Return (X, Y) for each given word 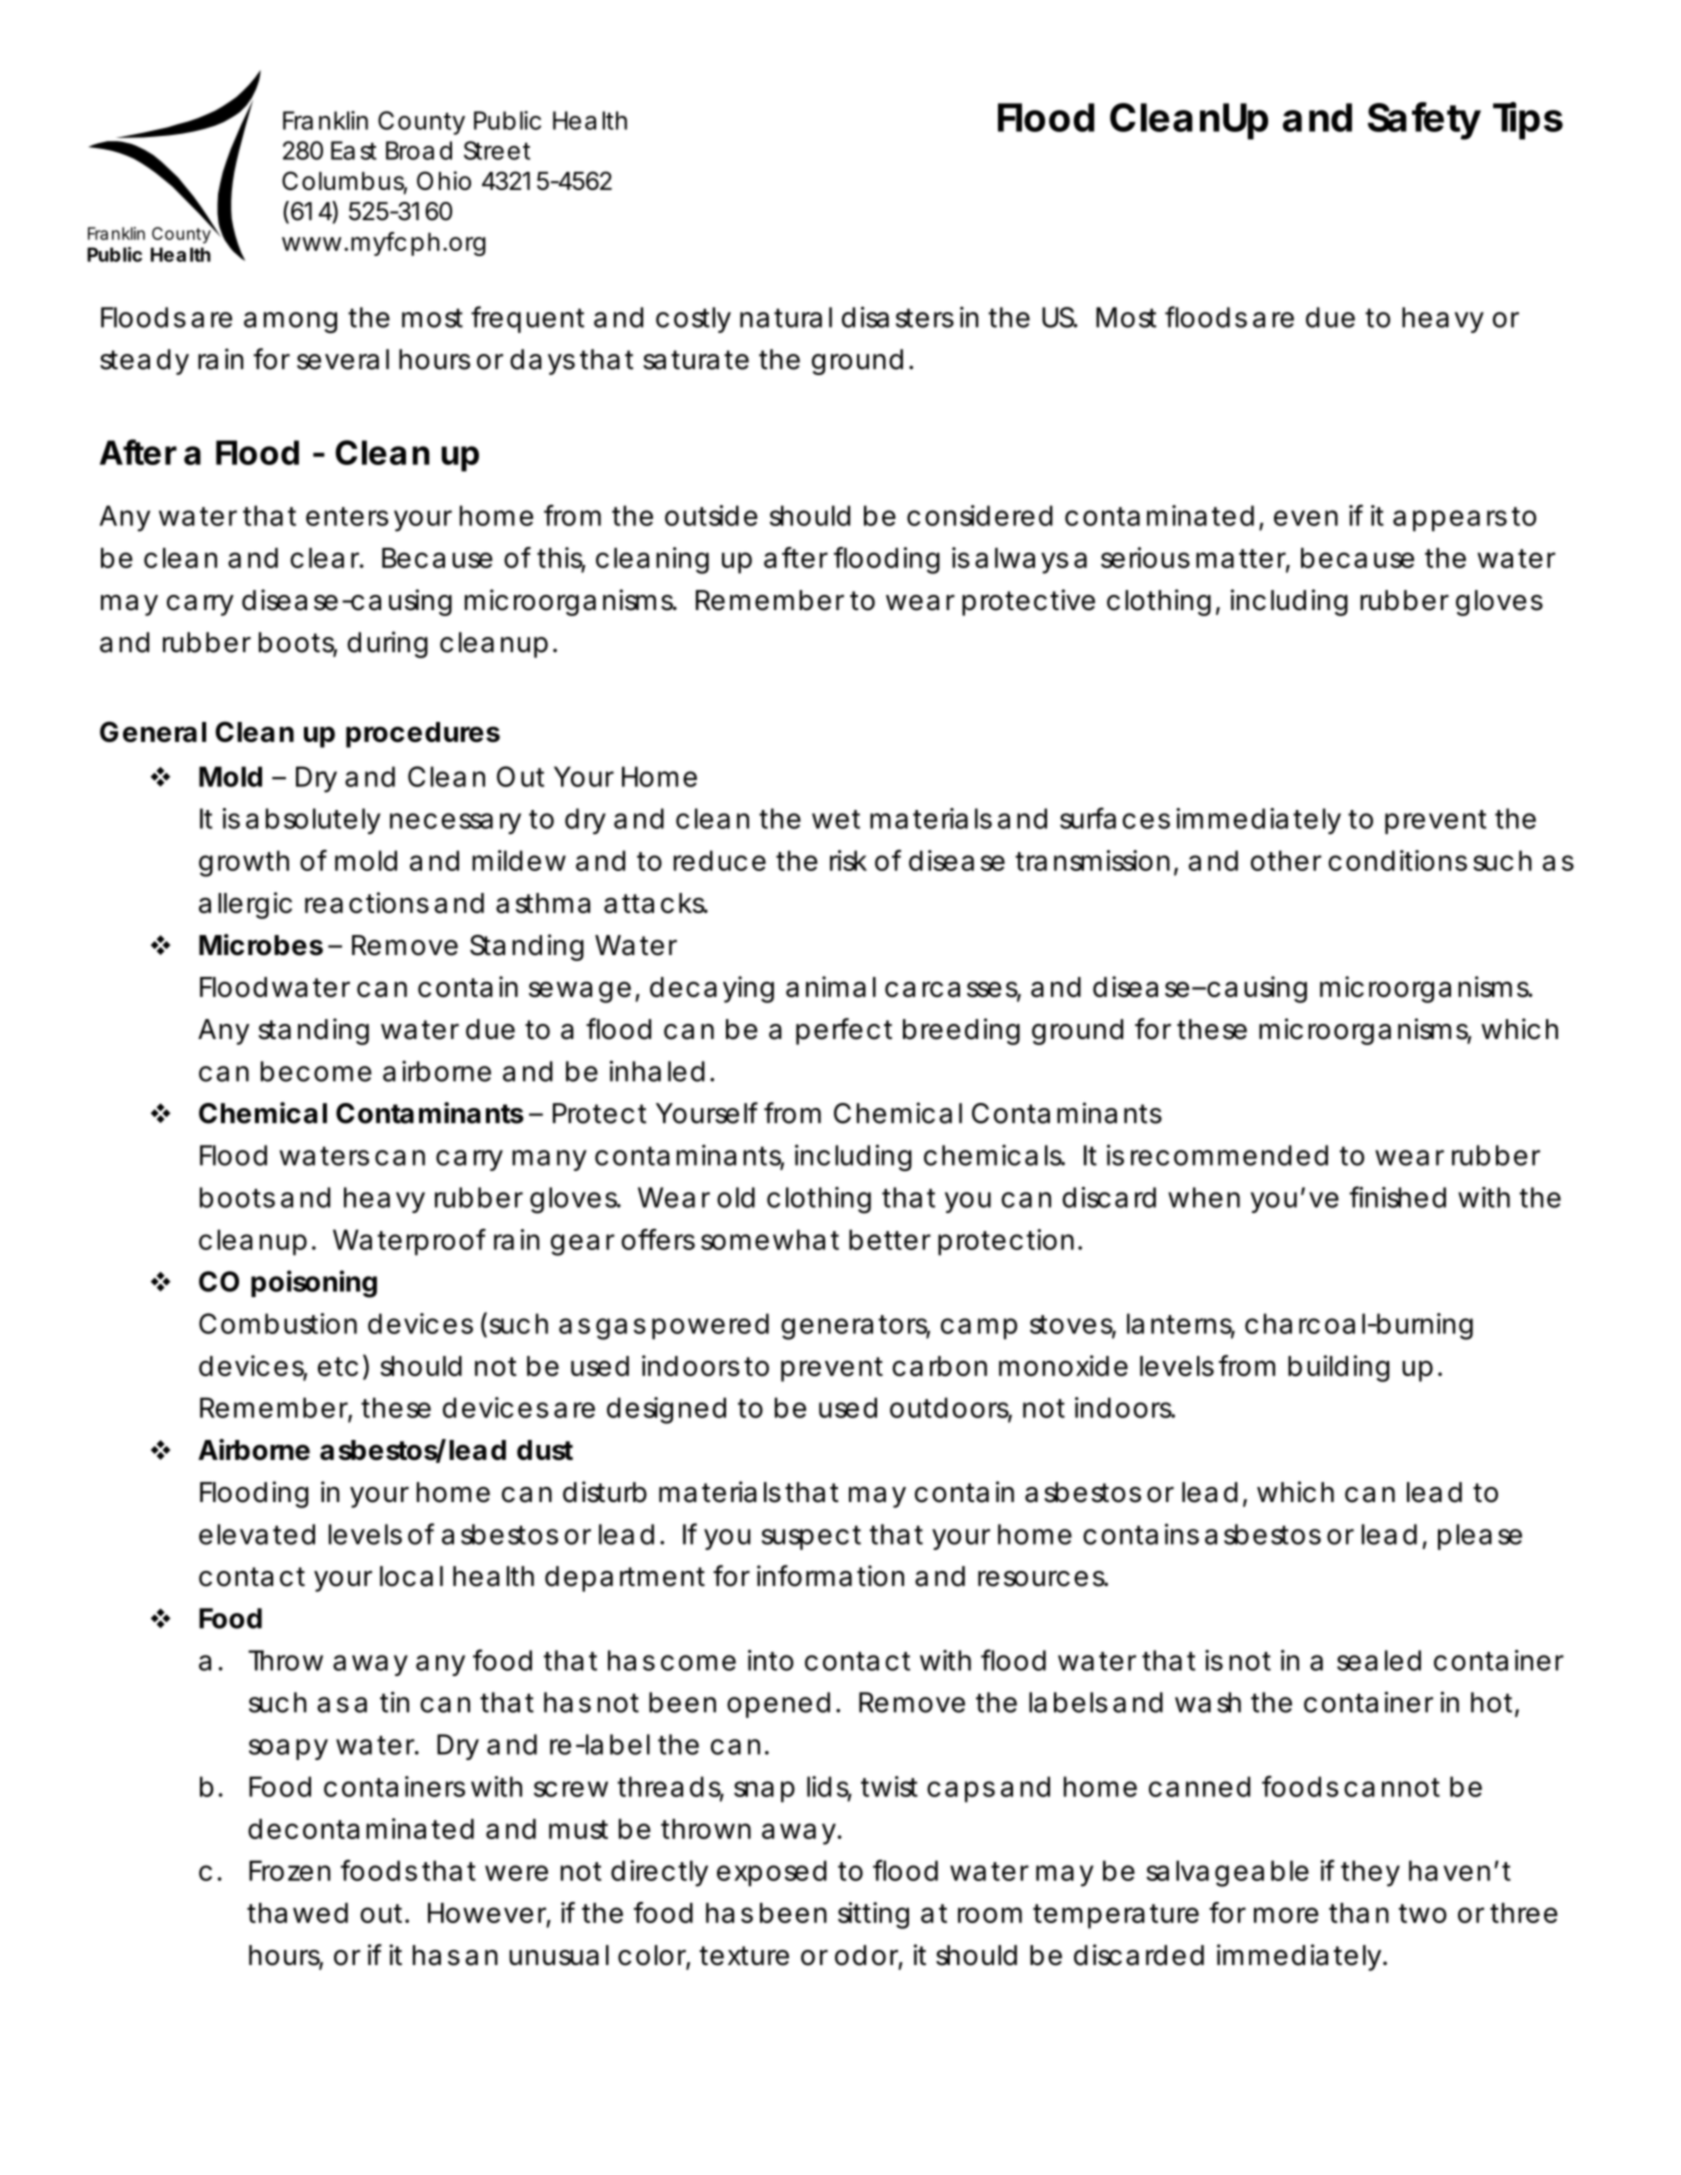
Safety (1424, 121)
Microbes (261, 945)
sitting (873, 1915)
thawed (297, 1913)
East (354, 150)
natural (786, 317)
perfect (844, 1031)
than (1359, 1913)
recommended (1229, 1155)
